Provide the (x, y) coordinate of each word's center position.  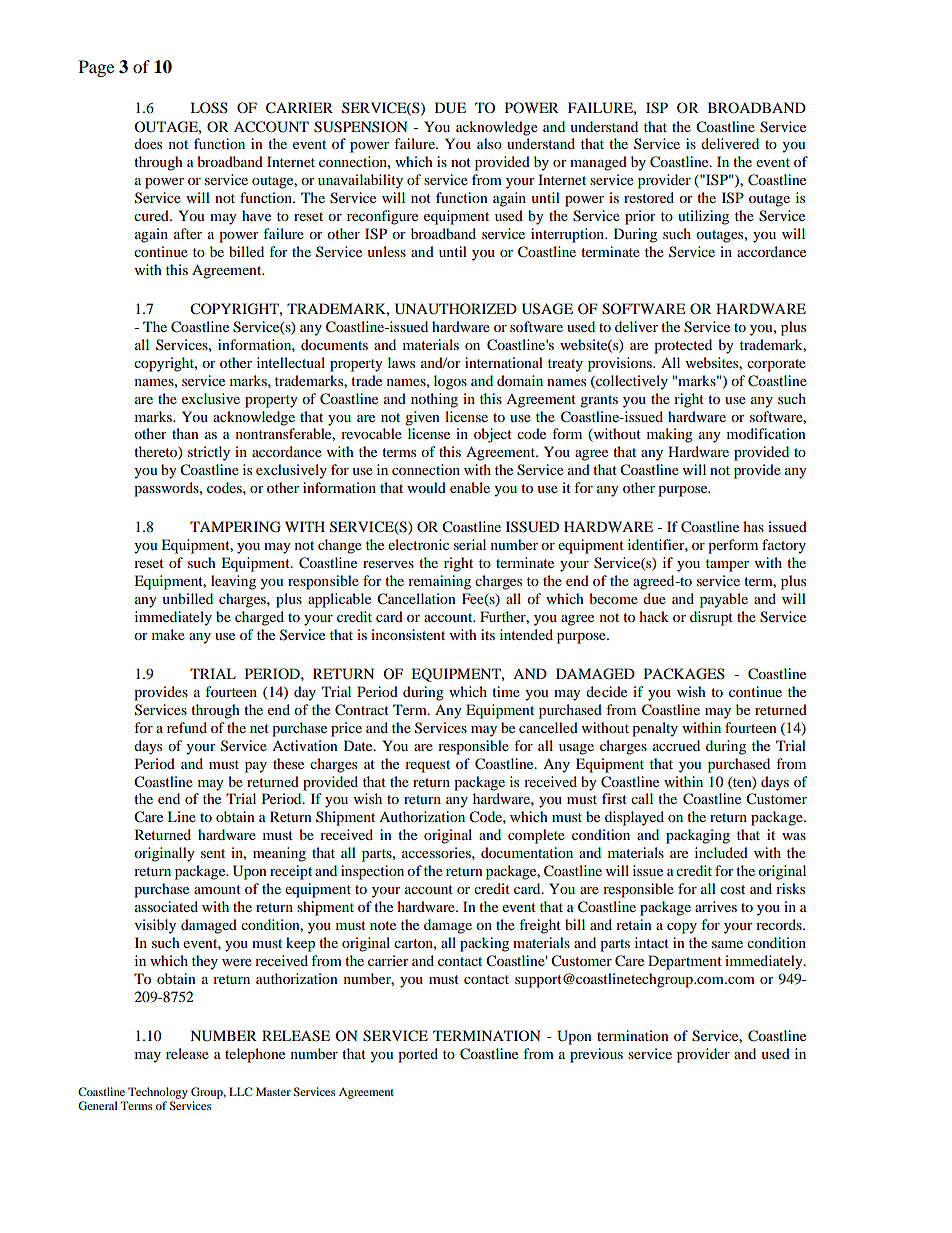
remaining (439, 582)
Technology (158, 1093)
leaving (233, 582)
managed (598, 163)
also (489, 143)
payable (724, 600)
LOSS (209, 108)
